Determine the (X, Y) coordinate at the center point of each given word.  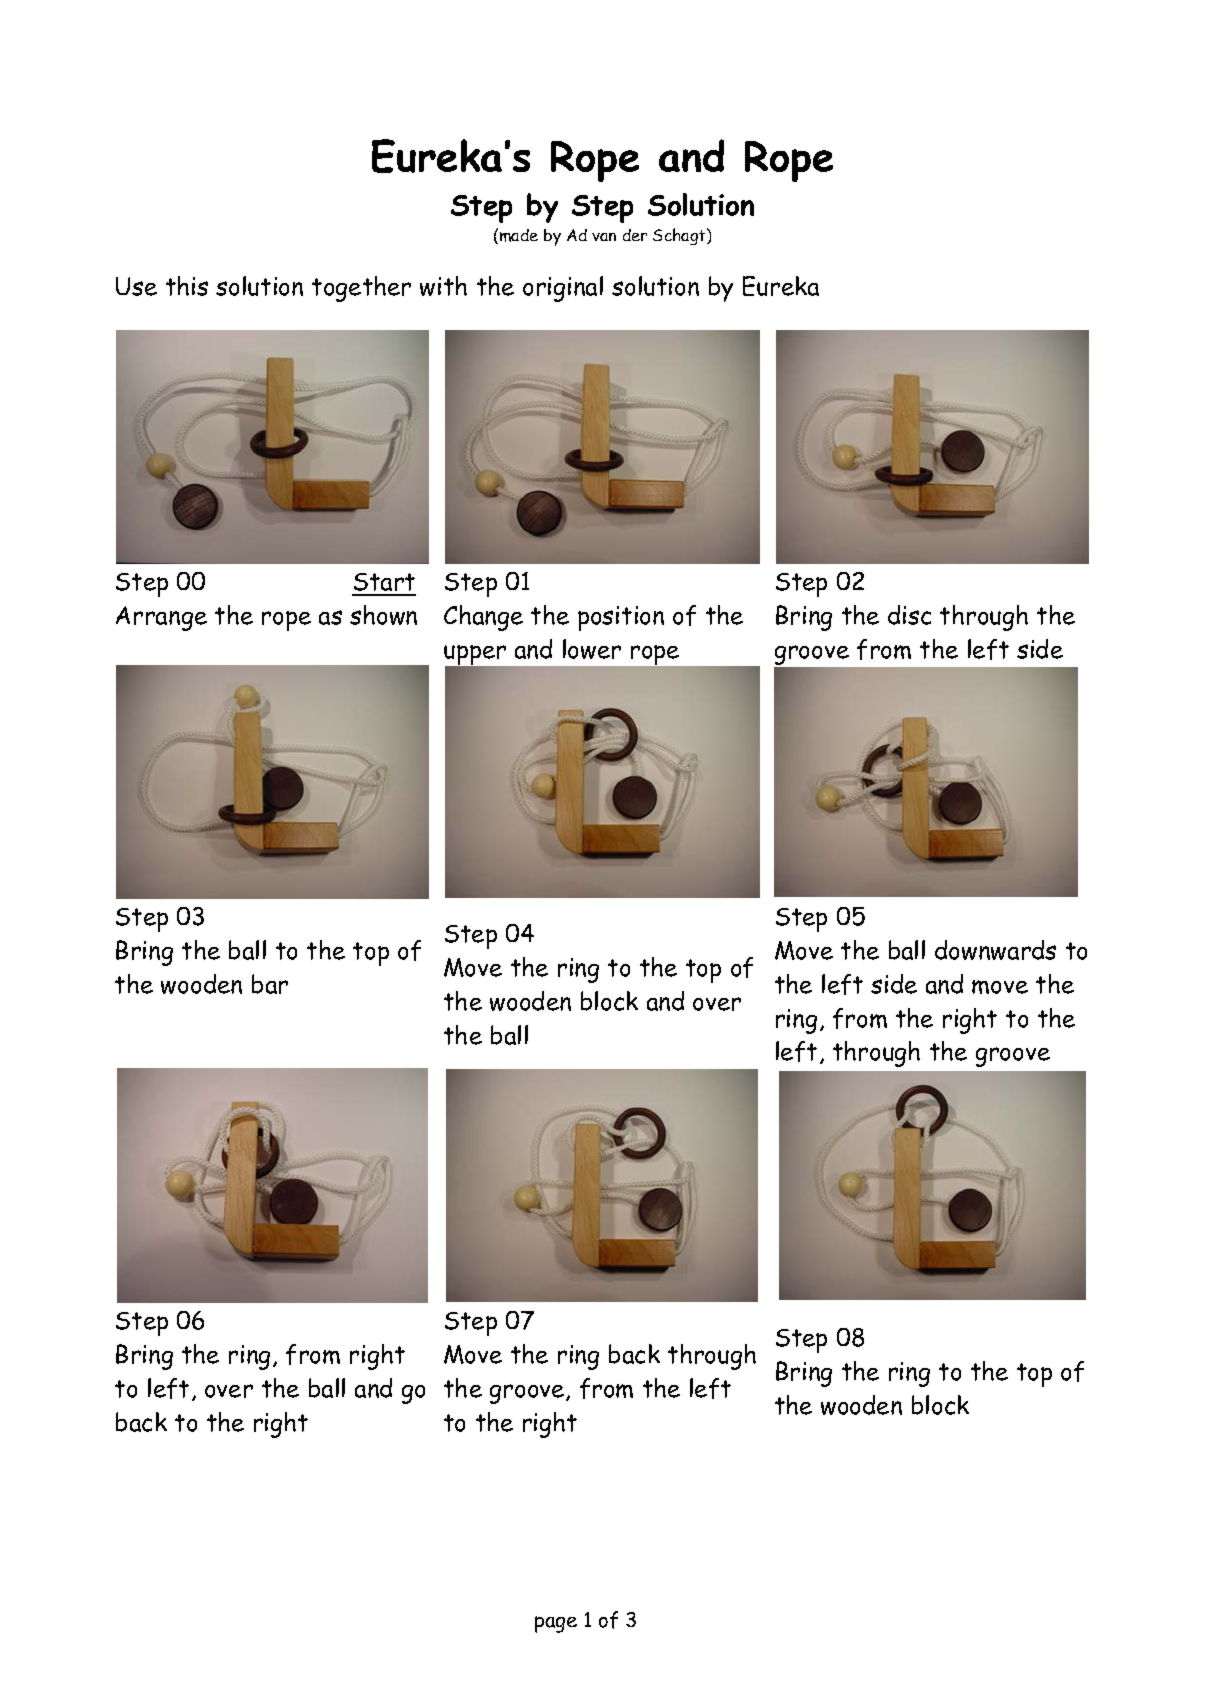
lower (592, 649)
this (187, 286)
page (556, 1624)
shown (383, 615)
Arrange (161, 618)
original (563, 289)
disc (909, 615)
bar (270, 984)
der (635, 235)
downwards (995, 950)
